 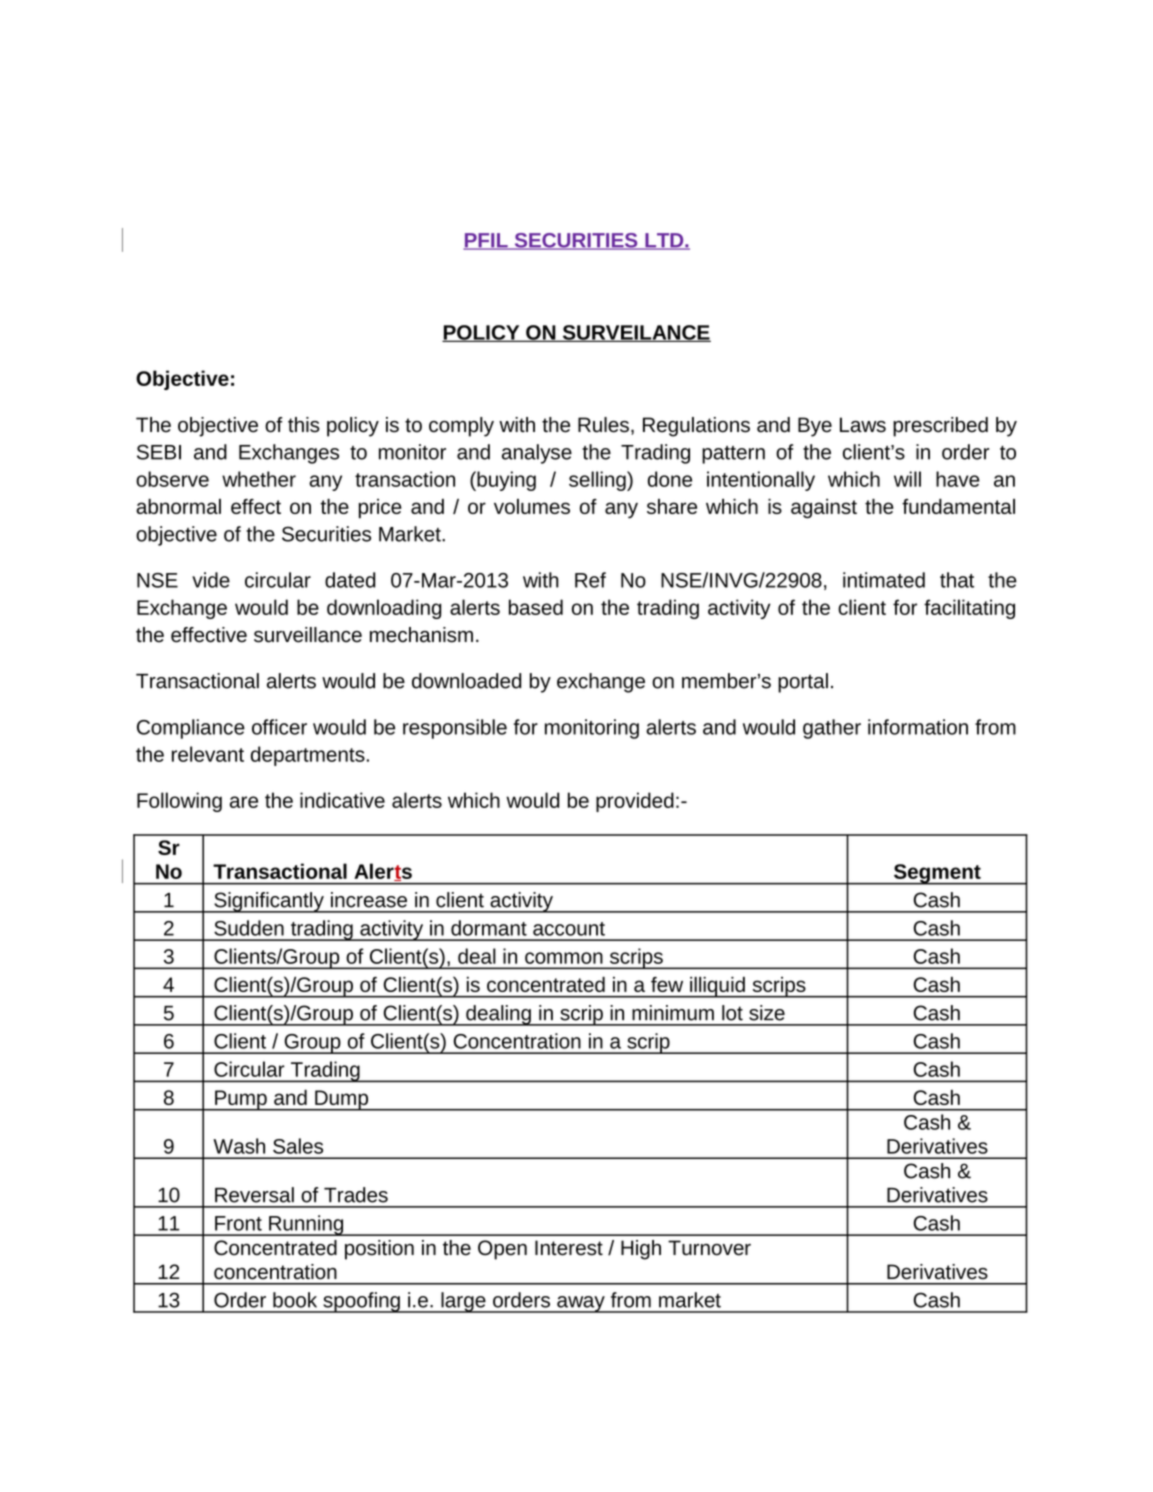 What do you see at coordinates (304, 425) in the image?
I see `this` at bounding box center [304, 425].
